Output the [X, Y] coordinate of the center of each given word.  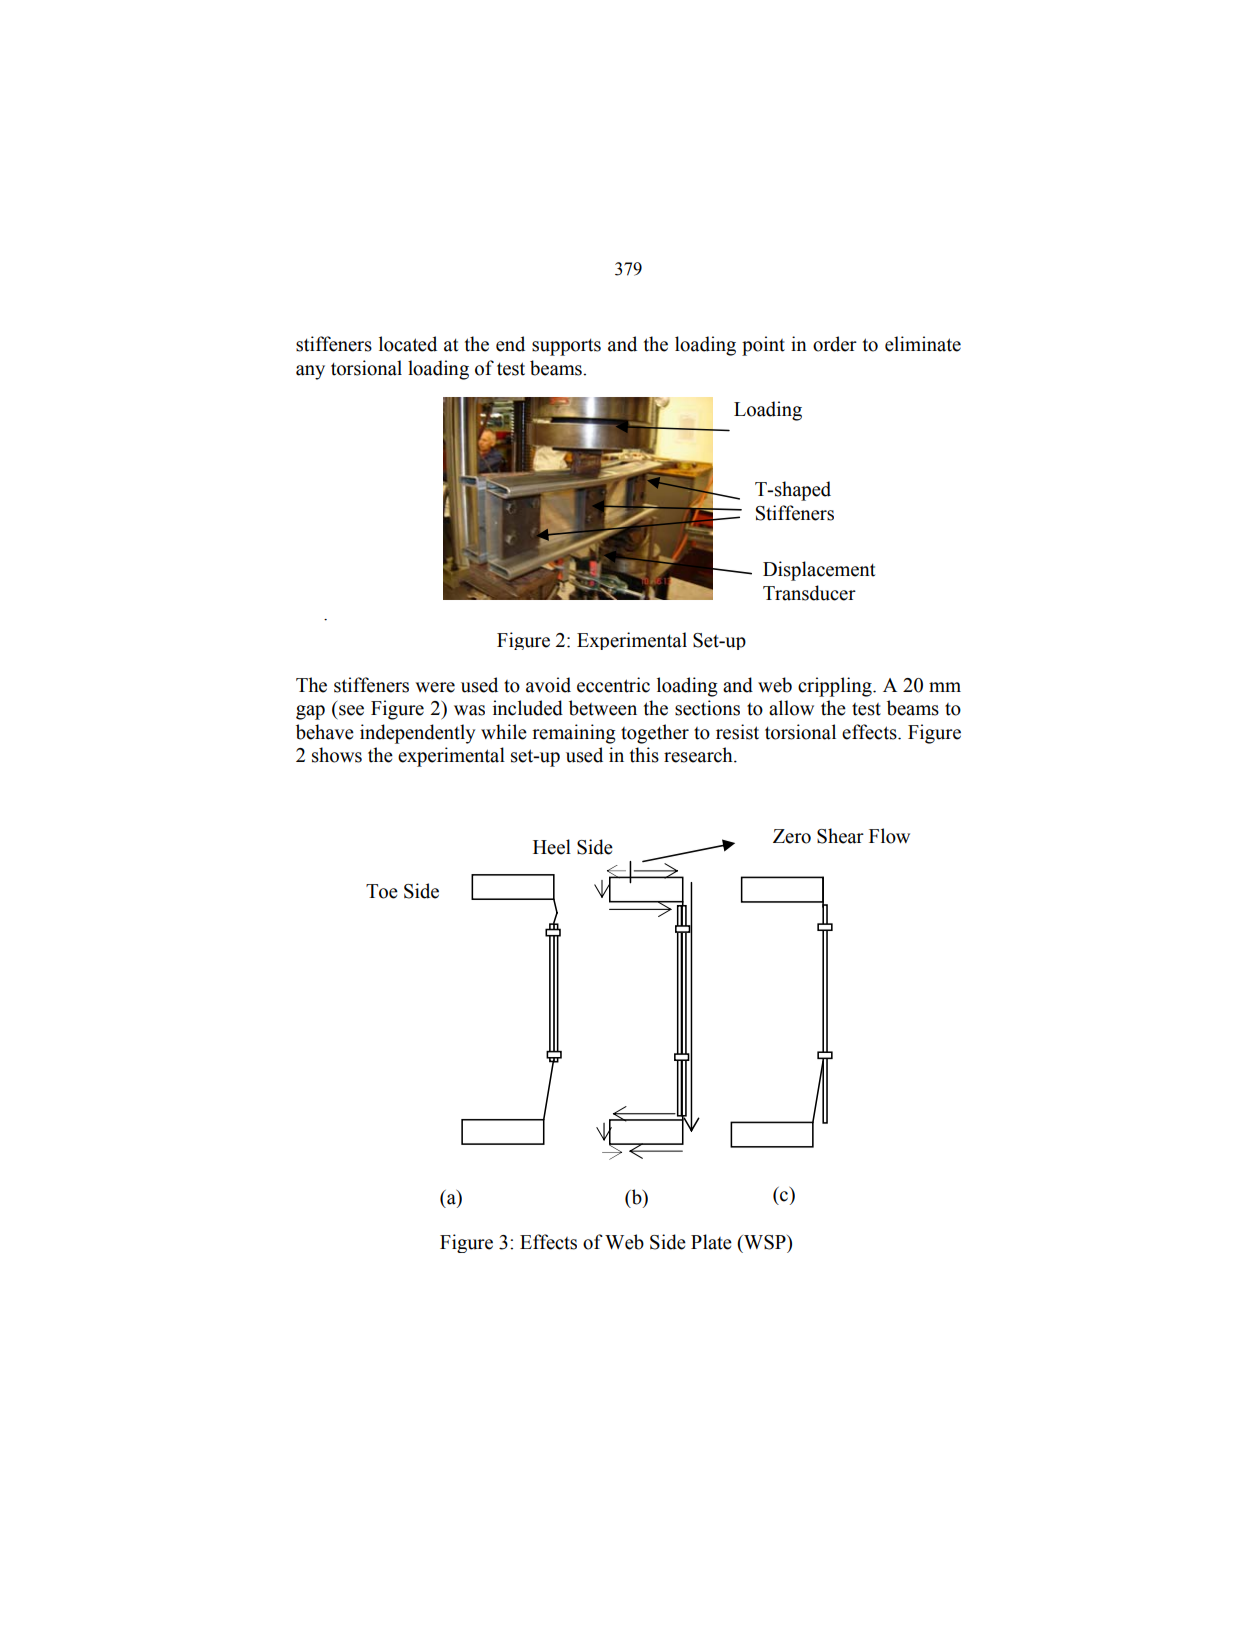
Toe [382, 891]
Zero [792, 836]
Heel [552, 847]
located [408, 344]
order [835, 344]
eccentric [613, 685]
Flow [889, 836]
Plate [711, 1242]
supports [566, 347]
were [435, 687]
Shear [840, 836]
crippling [836, 687]
